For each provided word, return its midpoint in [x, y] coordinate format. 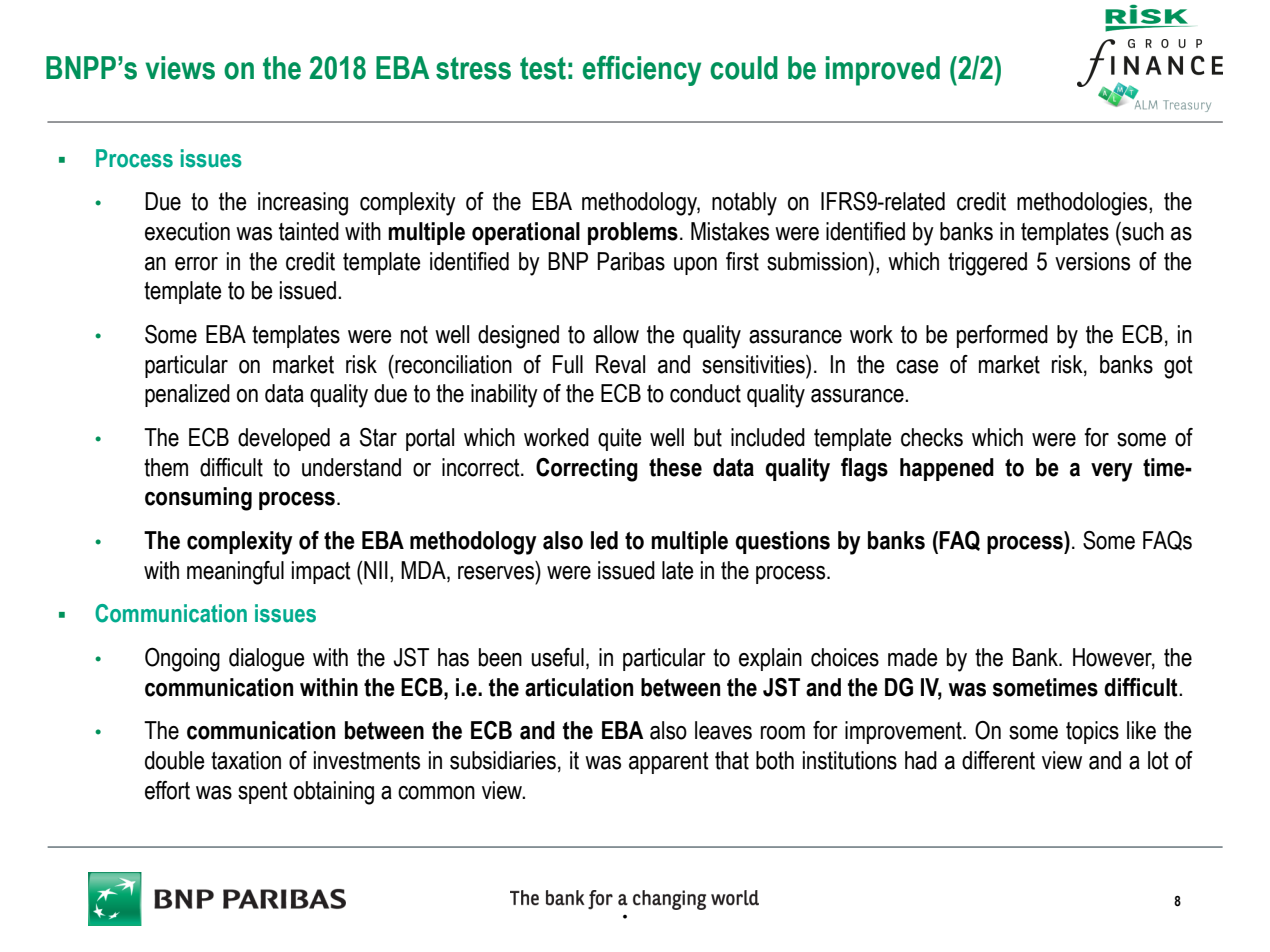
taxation [246, 760]
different [998, 760]
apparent [669, 763]
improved [883, 71]
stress [473, 68]
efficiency [642, 70]
